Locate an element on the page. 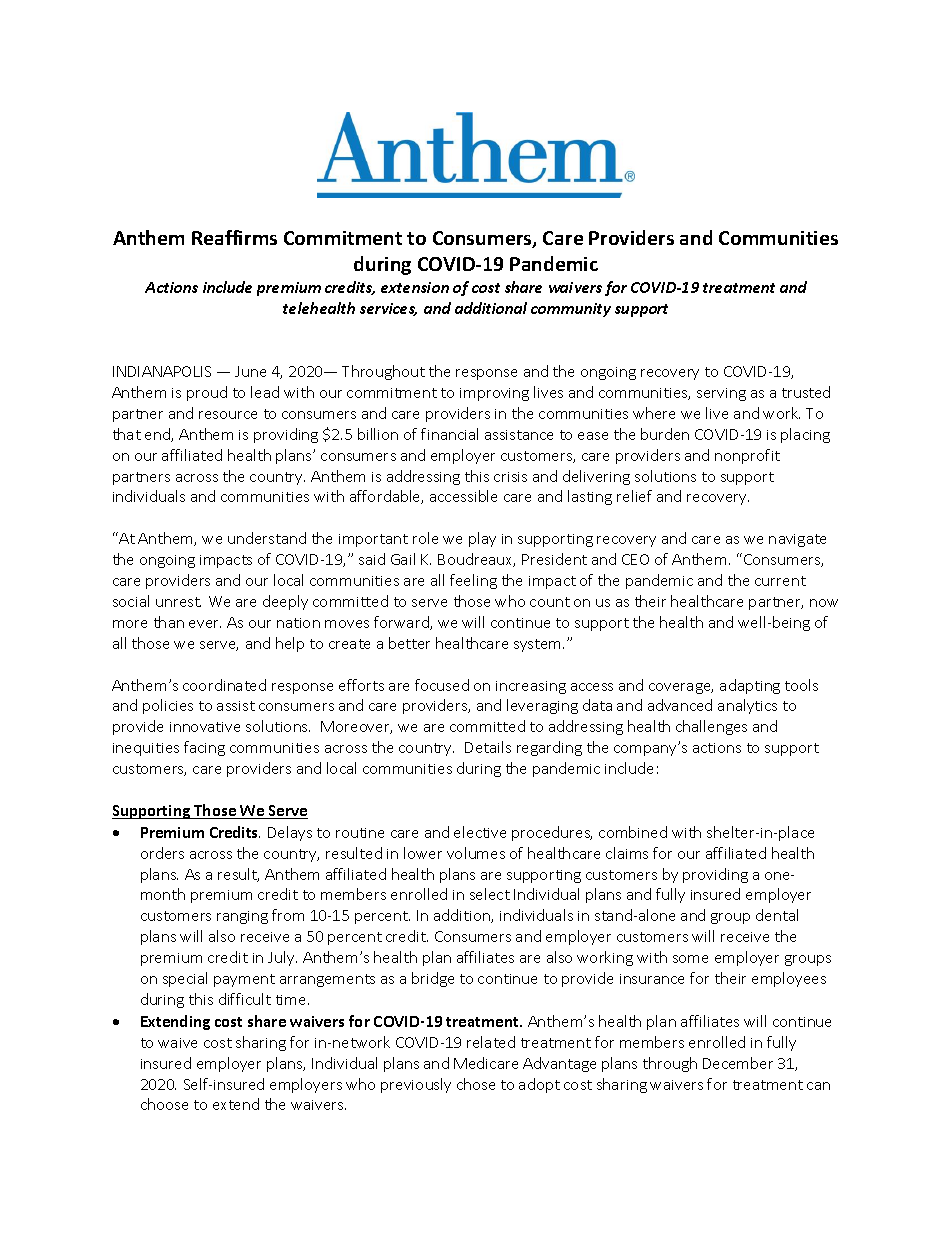  resource is located at coordinates (228, 415).
